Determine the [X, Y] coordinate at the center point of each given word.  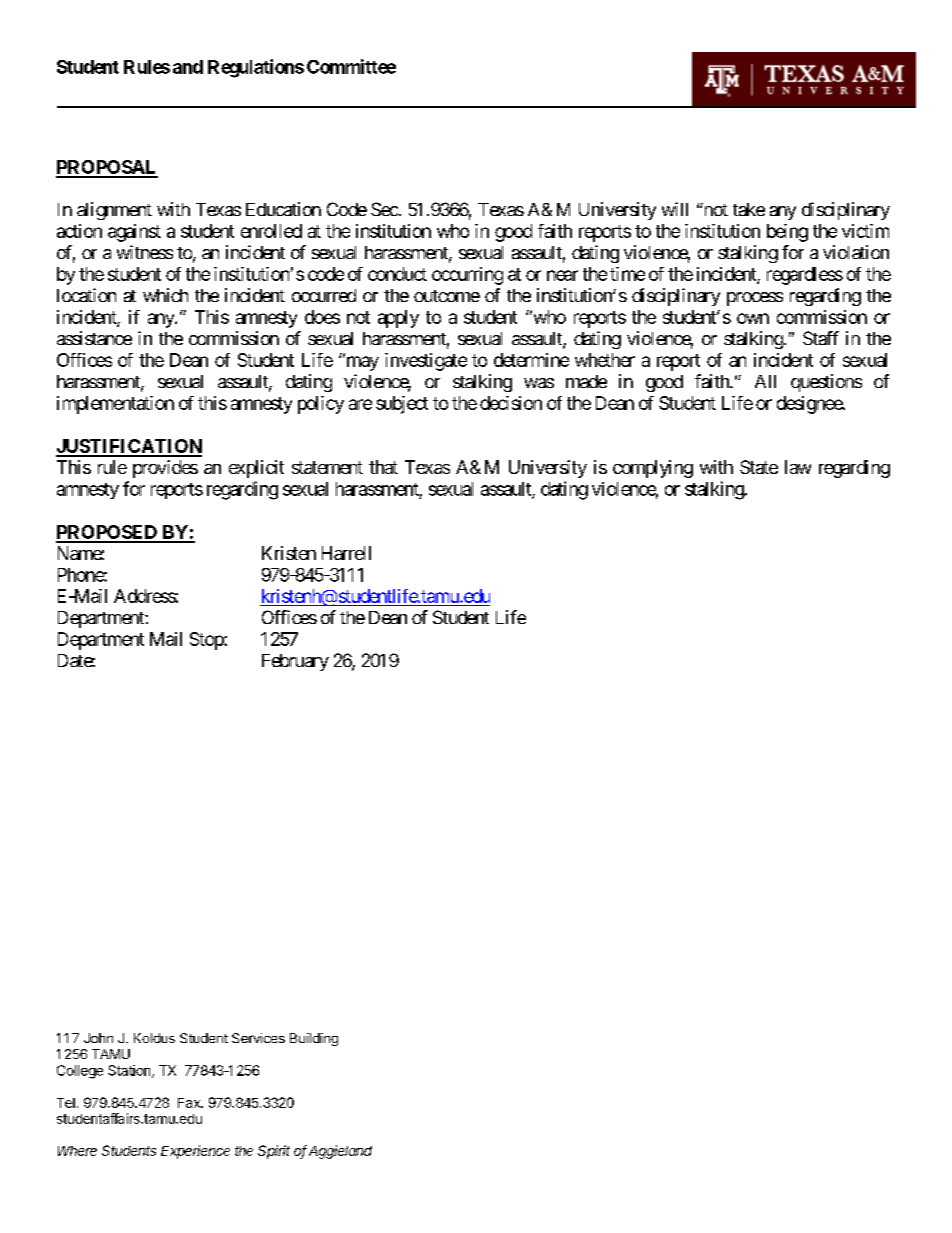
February [295, 662]
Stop [207, 641]
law [798, 467]
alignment [114, 211]
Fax [190, 1103]
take [749, 209]
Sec [384, 209]
